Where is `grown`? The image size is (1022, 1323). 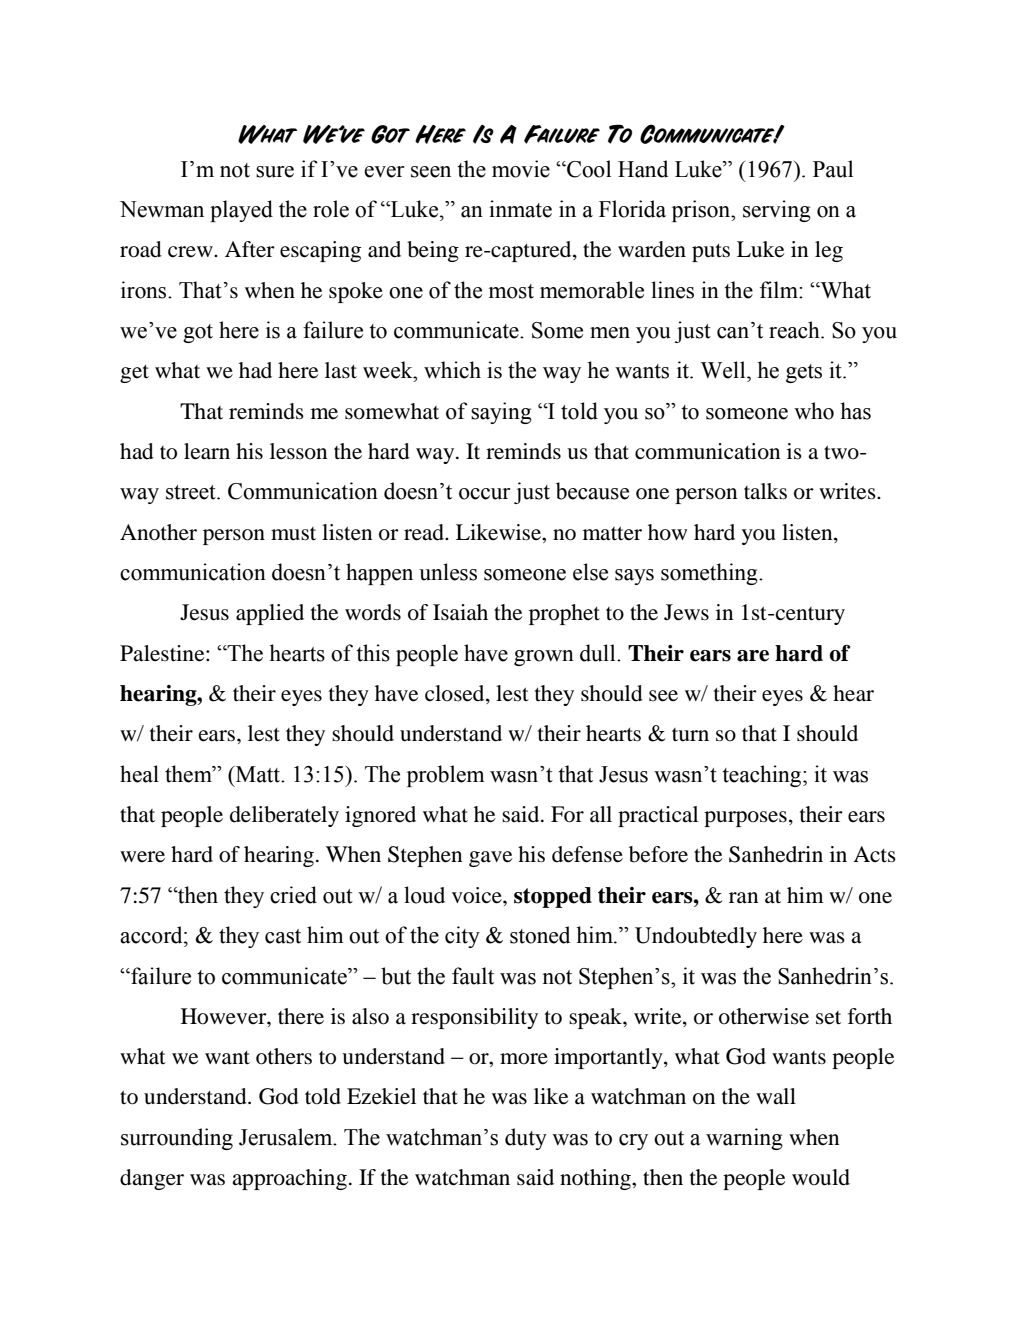
grown is located at coordinates (544, 658).
